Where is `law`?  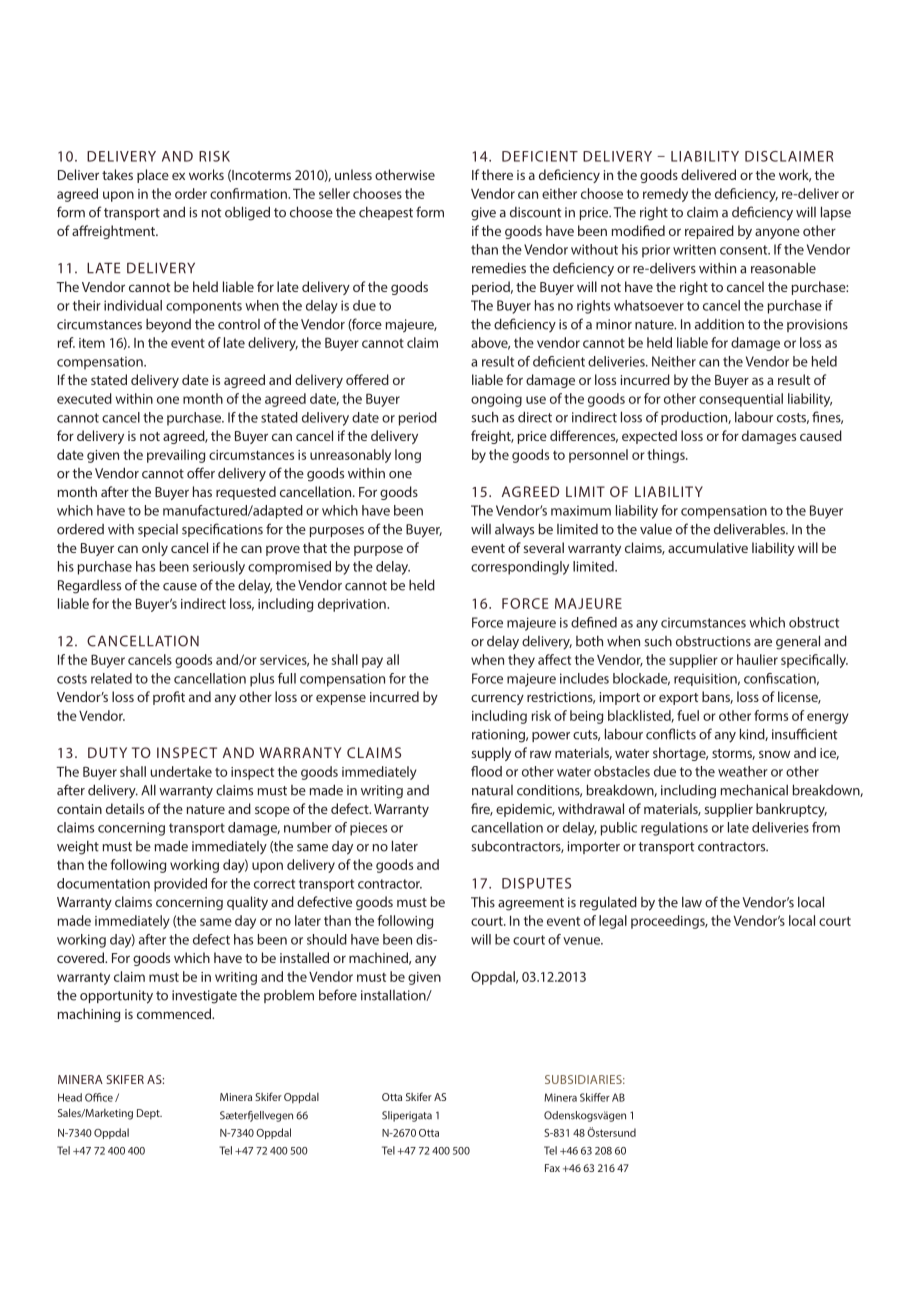 law is located at coordinates (692, 902).
